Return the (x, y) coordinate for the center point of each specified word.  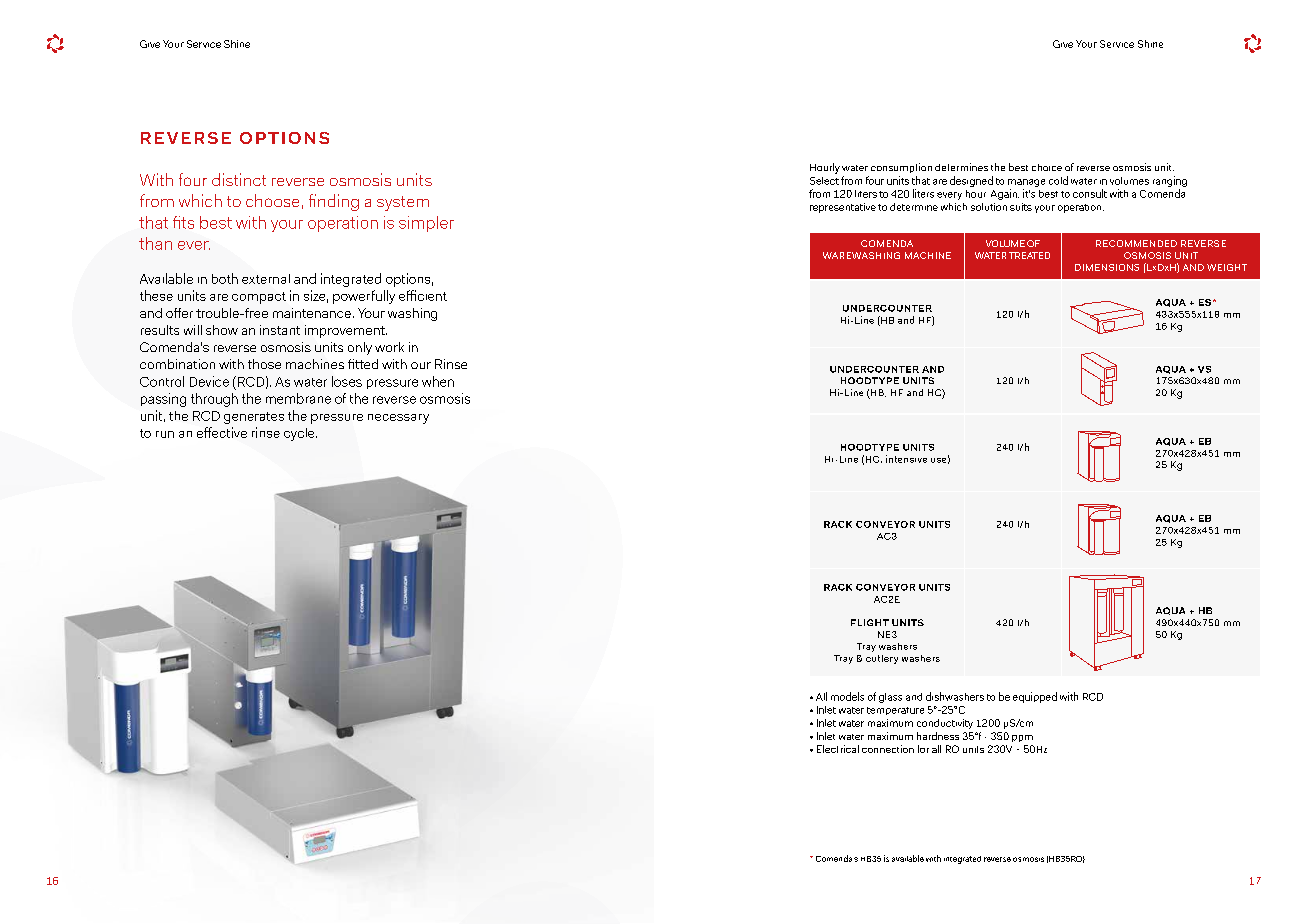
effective (222, 432)
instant (280, 330)
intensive (906, 459)
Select (824, 181)
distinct (239, 179)
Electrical (838, 749)
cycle (300, 434)
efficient (423, 295)
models (847, 696)
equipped (1035, 697)
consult (1090, 193)
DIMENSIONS (1107, 267)
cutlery (882, 659)
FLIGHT (870, 622)
